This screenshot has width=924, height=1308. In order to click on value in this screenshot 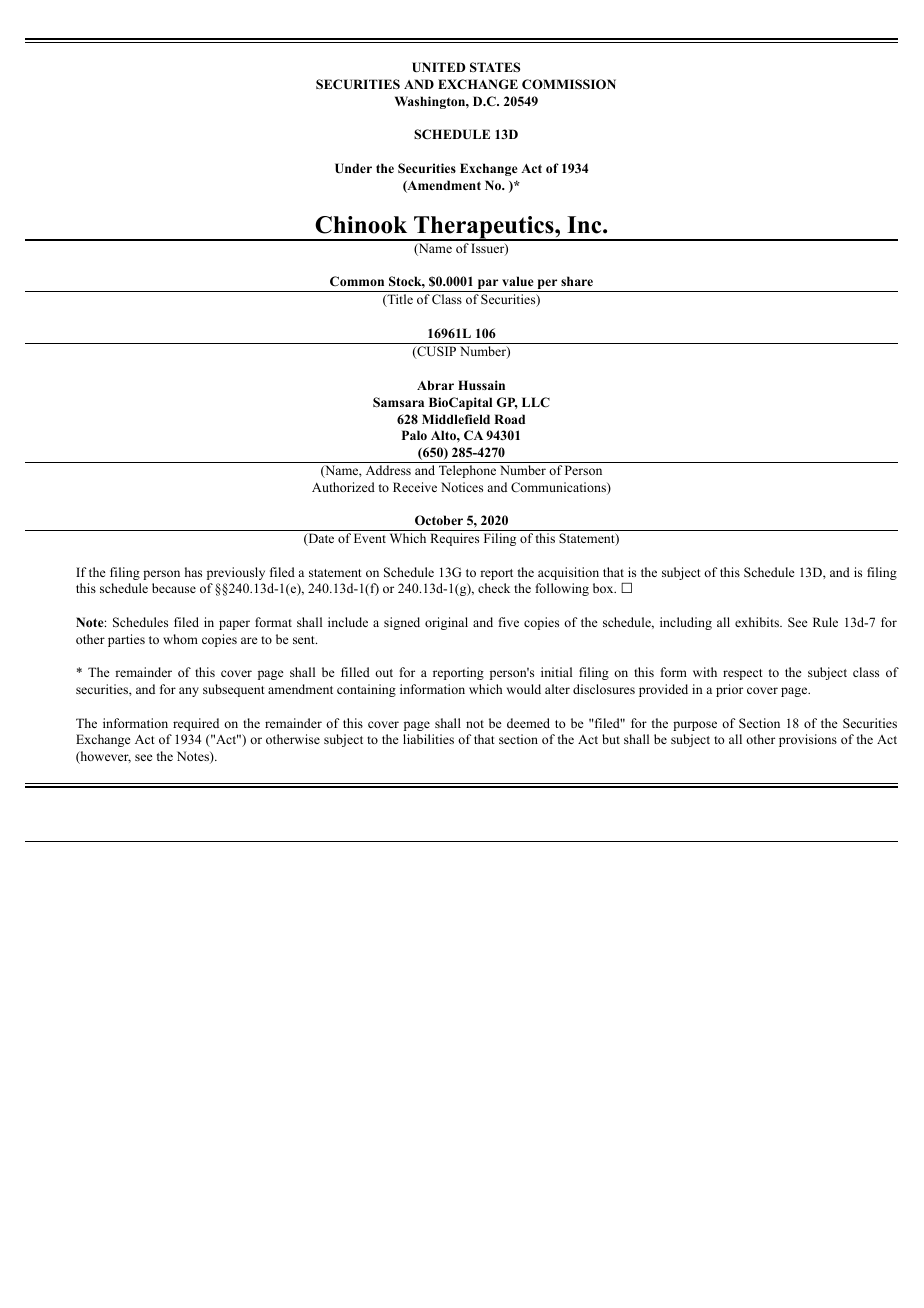, I will do `click(517, 281)`.
